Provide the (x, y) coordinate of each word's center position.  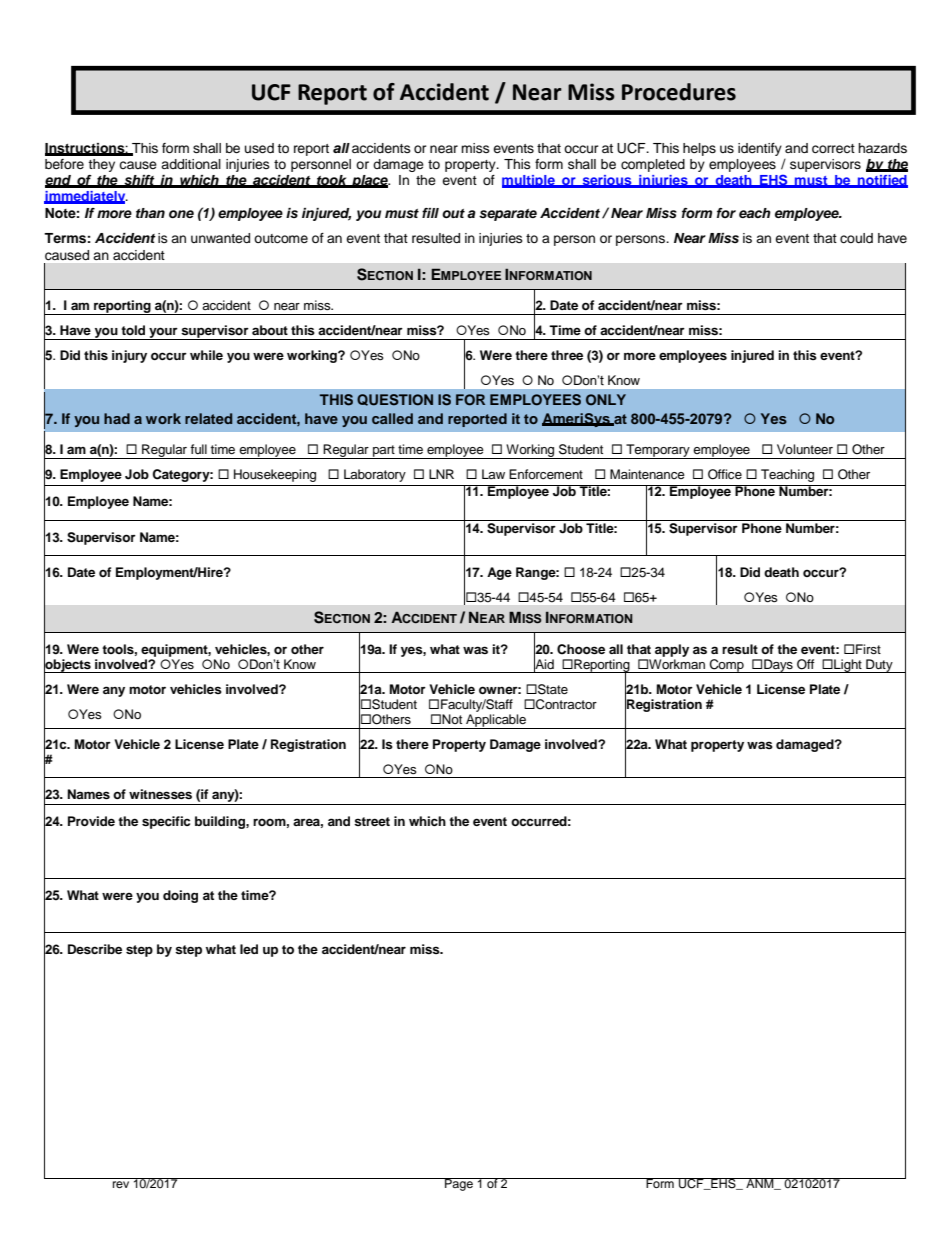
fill (430, 213)
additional (191, 164)
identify (760, 149)
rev (121, 1184)
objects (68, 665)
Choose (581, 649)
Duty (879, 666)
